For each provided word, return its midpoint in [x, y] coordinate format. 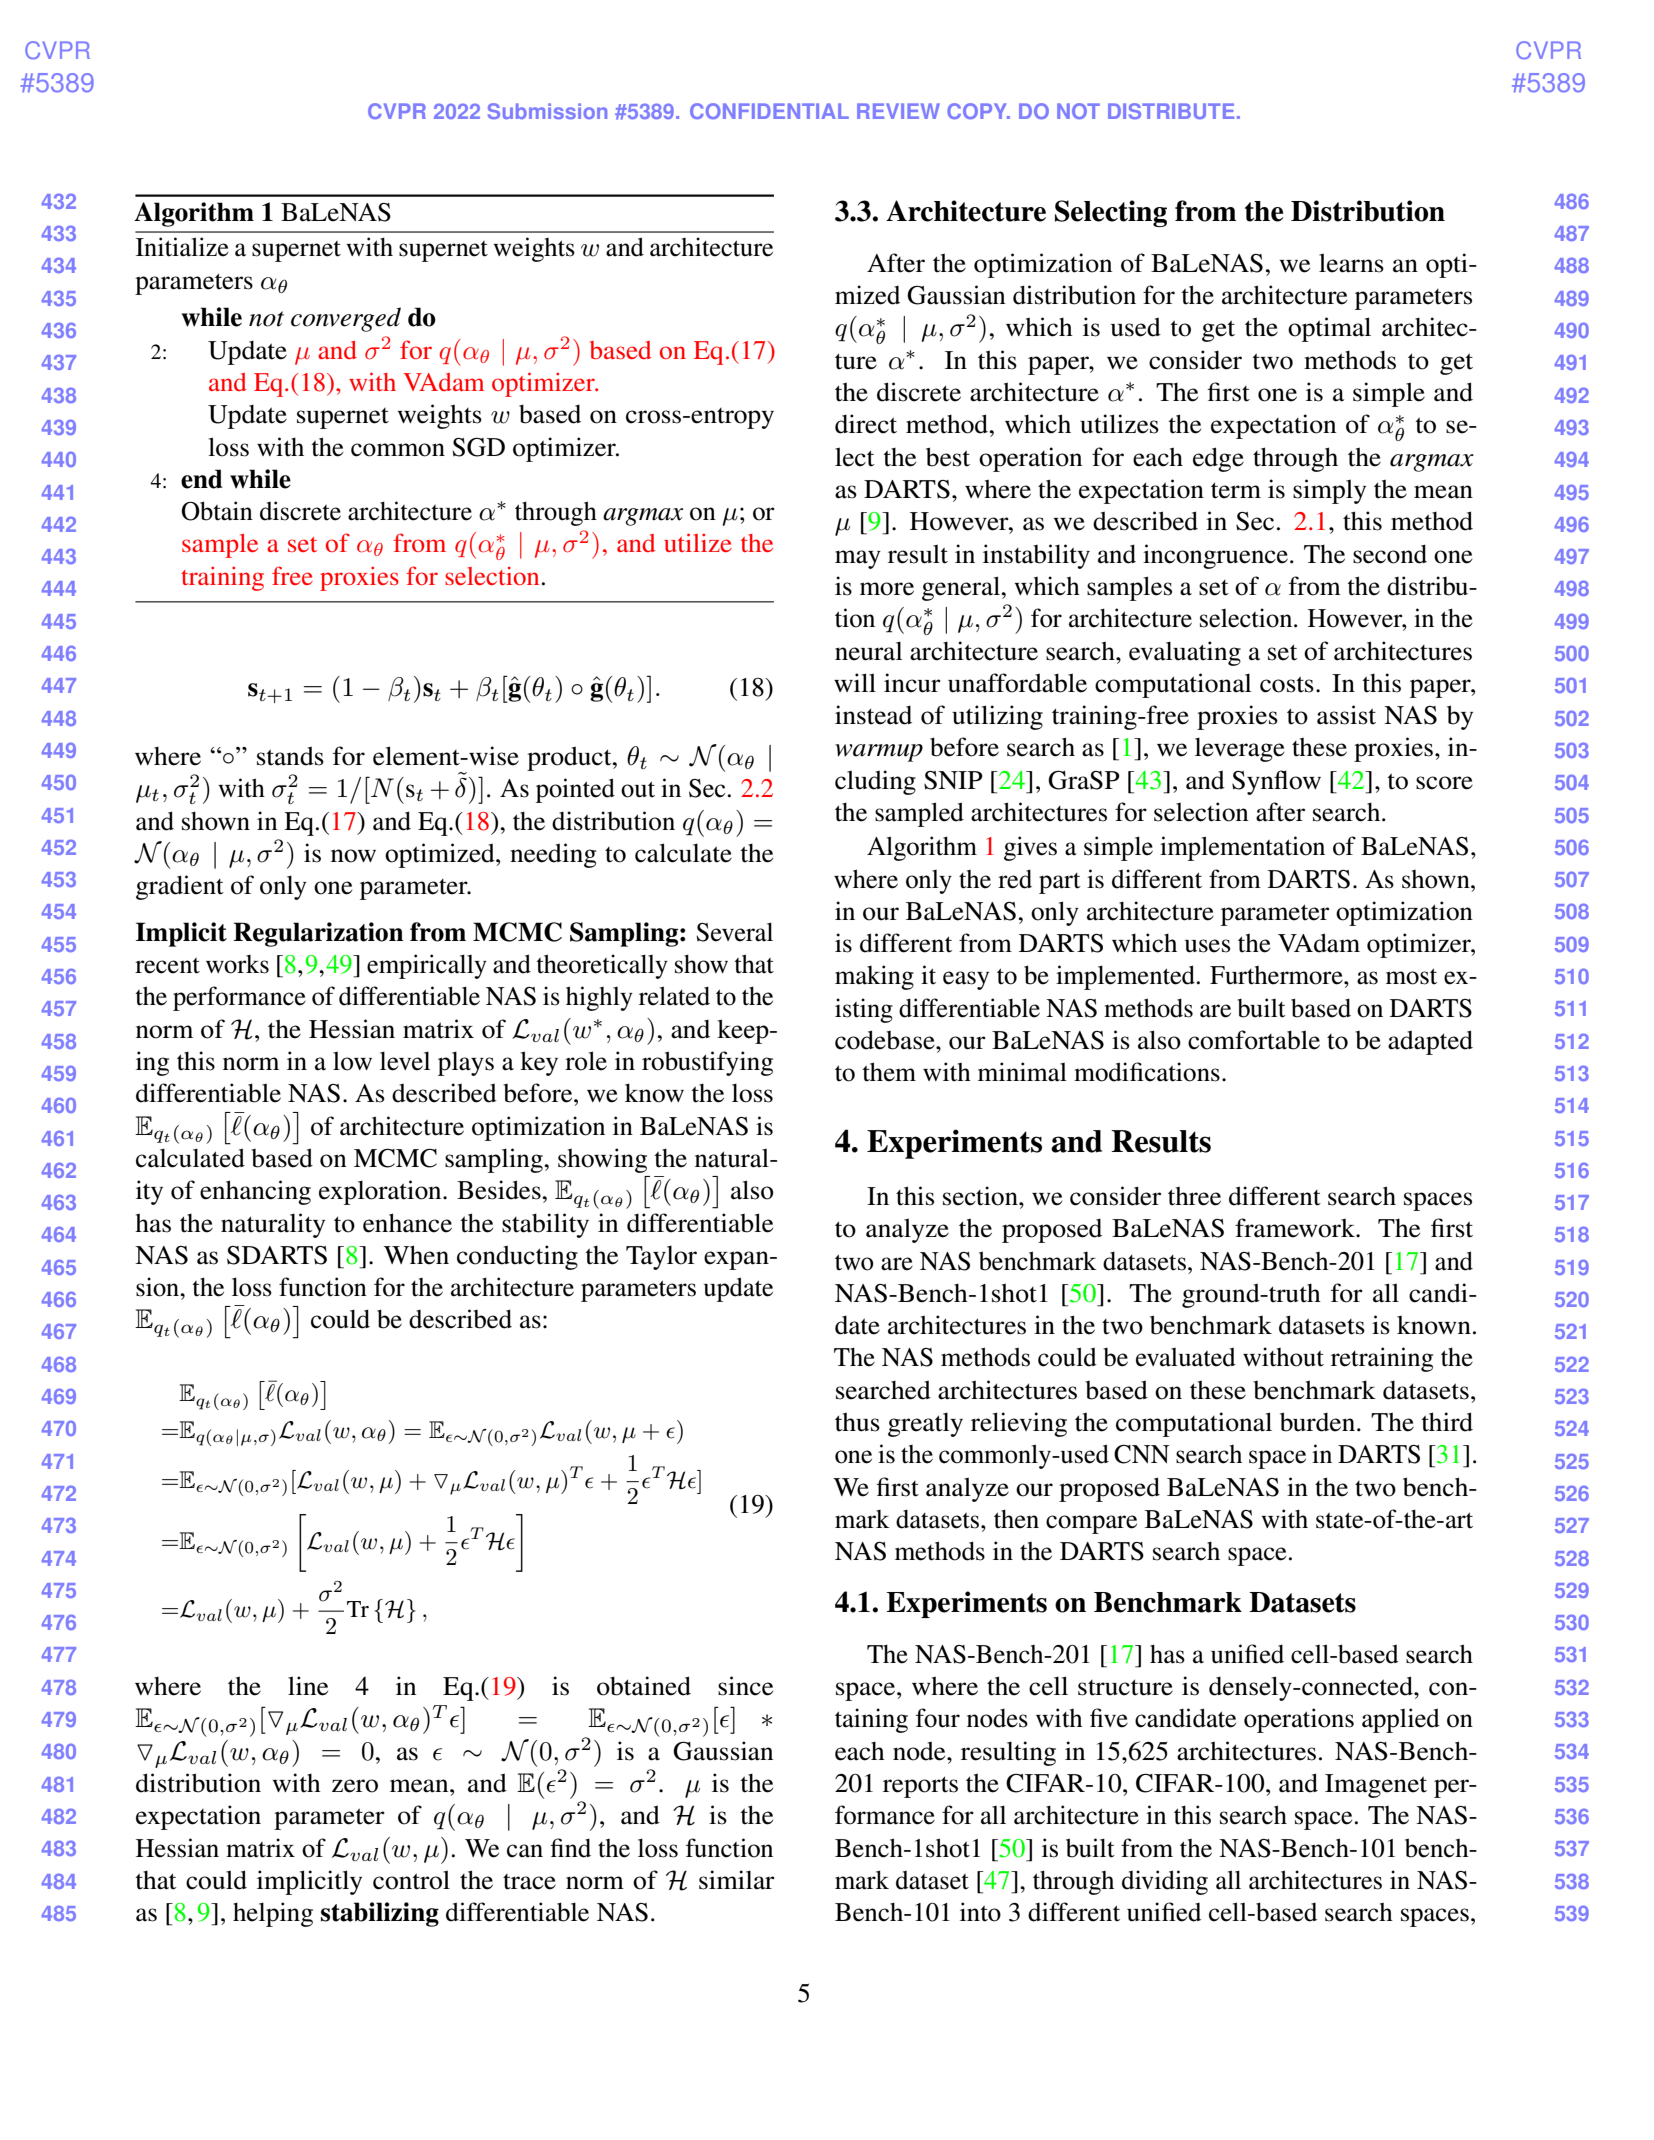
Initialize [182, 247]
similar [737, 1880]
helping [273, 1914]
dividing [1165, 1882]
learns [1351, 263]
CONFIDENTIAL [769, 111]
